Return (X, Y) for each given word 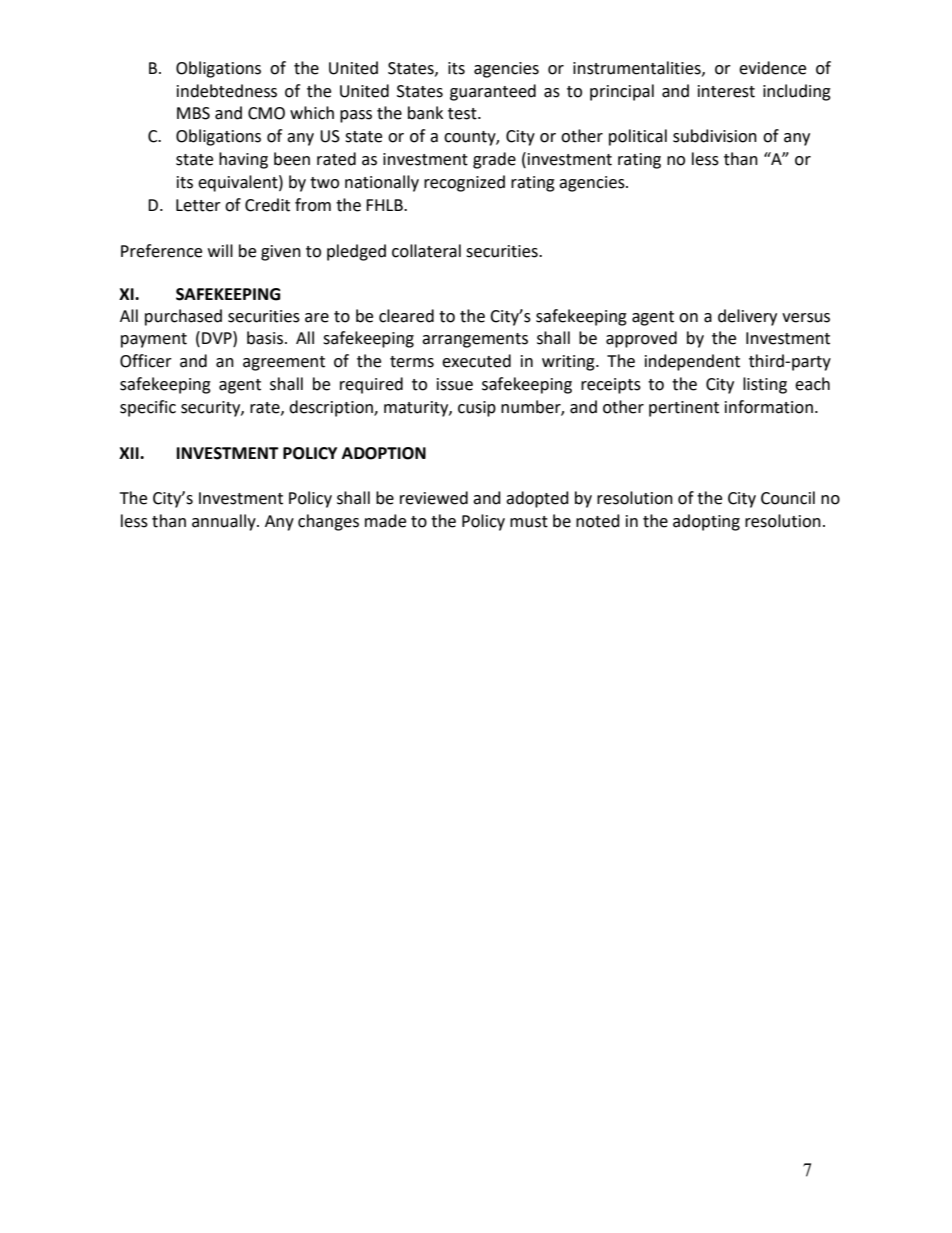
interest (726, 91)
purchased (183, 317)
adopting (706, 522)
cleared (406, 316)
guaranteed (493, 92)
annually (225, 522)
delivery (747, 317)
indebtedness (227, 91)
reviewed (434, 498)
